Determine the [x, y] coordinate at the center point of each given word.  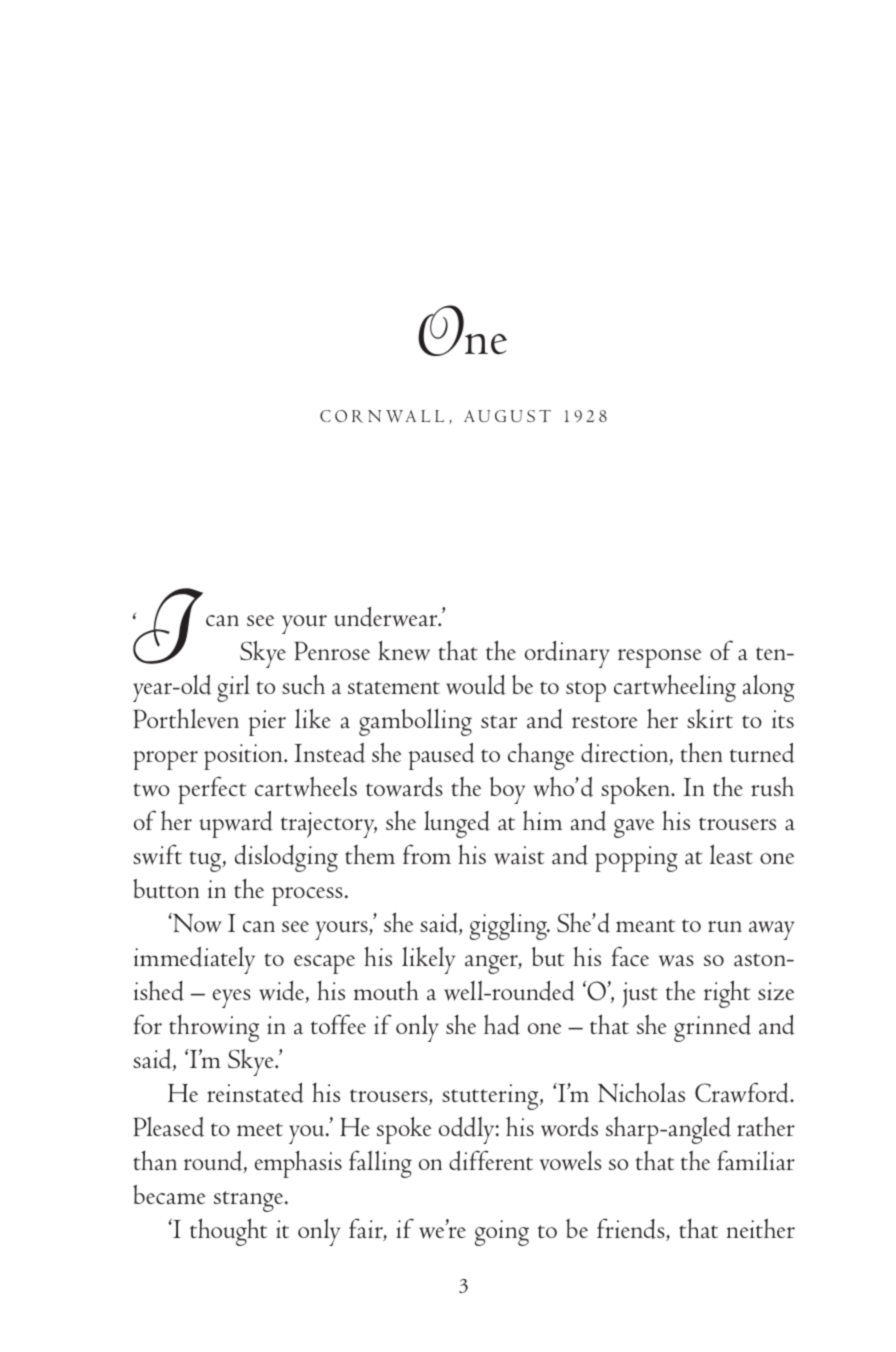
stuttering [491, 1097]
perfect [212, 790]
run [725, 926]
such [303, 684]
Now [196, 923]
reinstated [255, 1093]
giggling [509, 926]
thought [228, 1232]
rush [772, 786]
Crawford [743, 1092]
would [476, 685]
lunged [457, 824]
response [660, 658]
